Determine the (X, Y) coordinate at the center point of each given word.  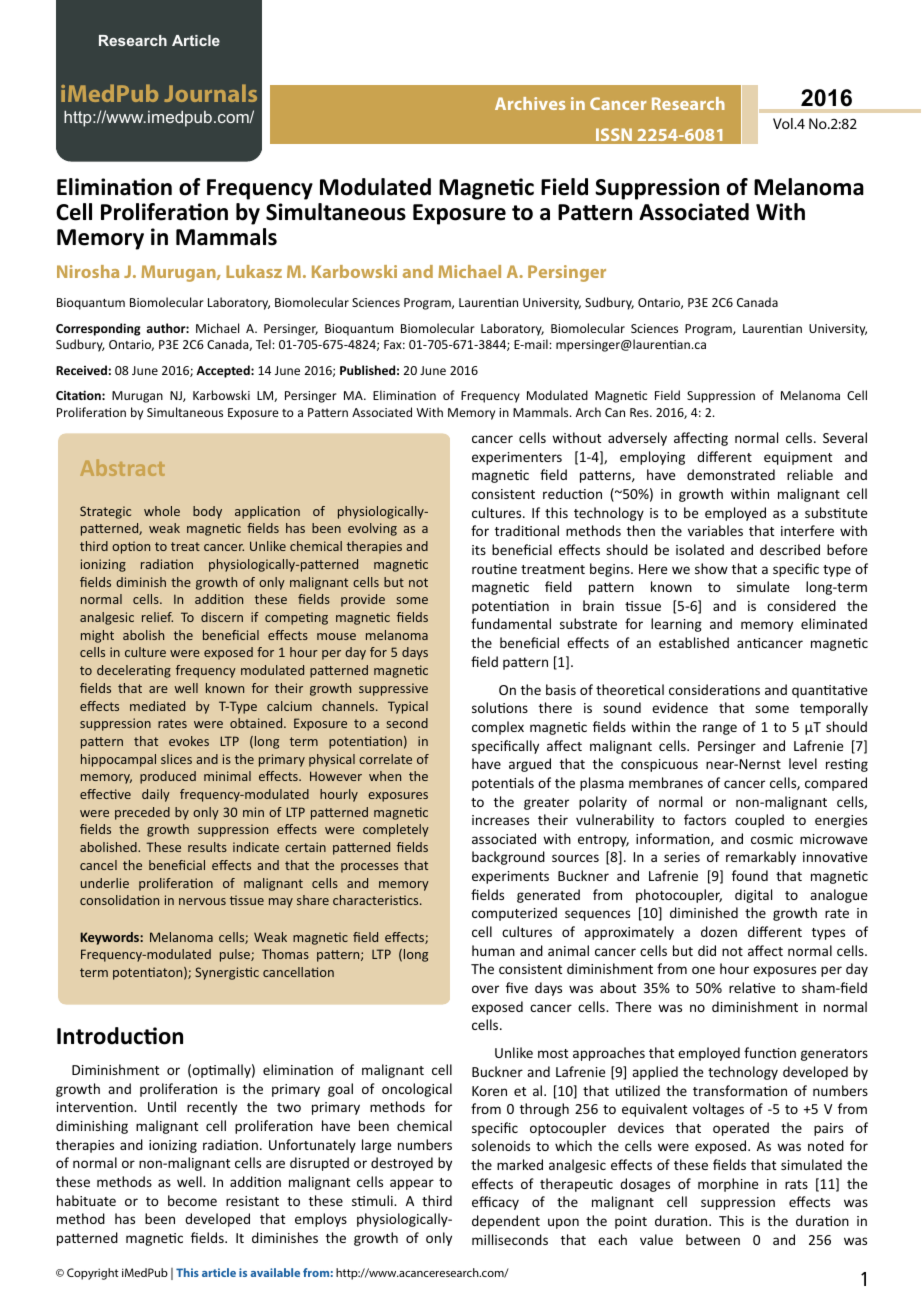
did (707, 950)
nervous (202, 901)
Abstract (122, 467)
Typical (408, 707)
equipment (798, 458)
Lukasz (254, 271)
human (493, 950)
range (720, 729)
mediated (157, 706)
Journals (210, 93)
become (192, 1200)
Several (845, 437)
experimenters (517, 458)
